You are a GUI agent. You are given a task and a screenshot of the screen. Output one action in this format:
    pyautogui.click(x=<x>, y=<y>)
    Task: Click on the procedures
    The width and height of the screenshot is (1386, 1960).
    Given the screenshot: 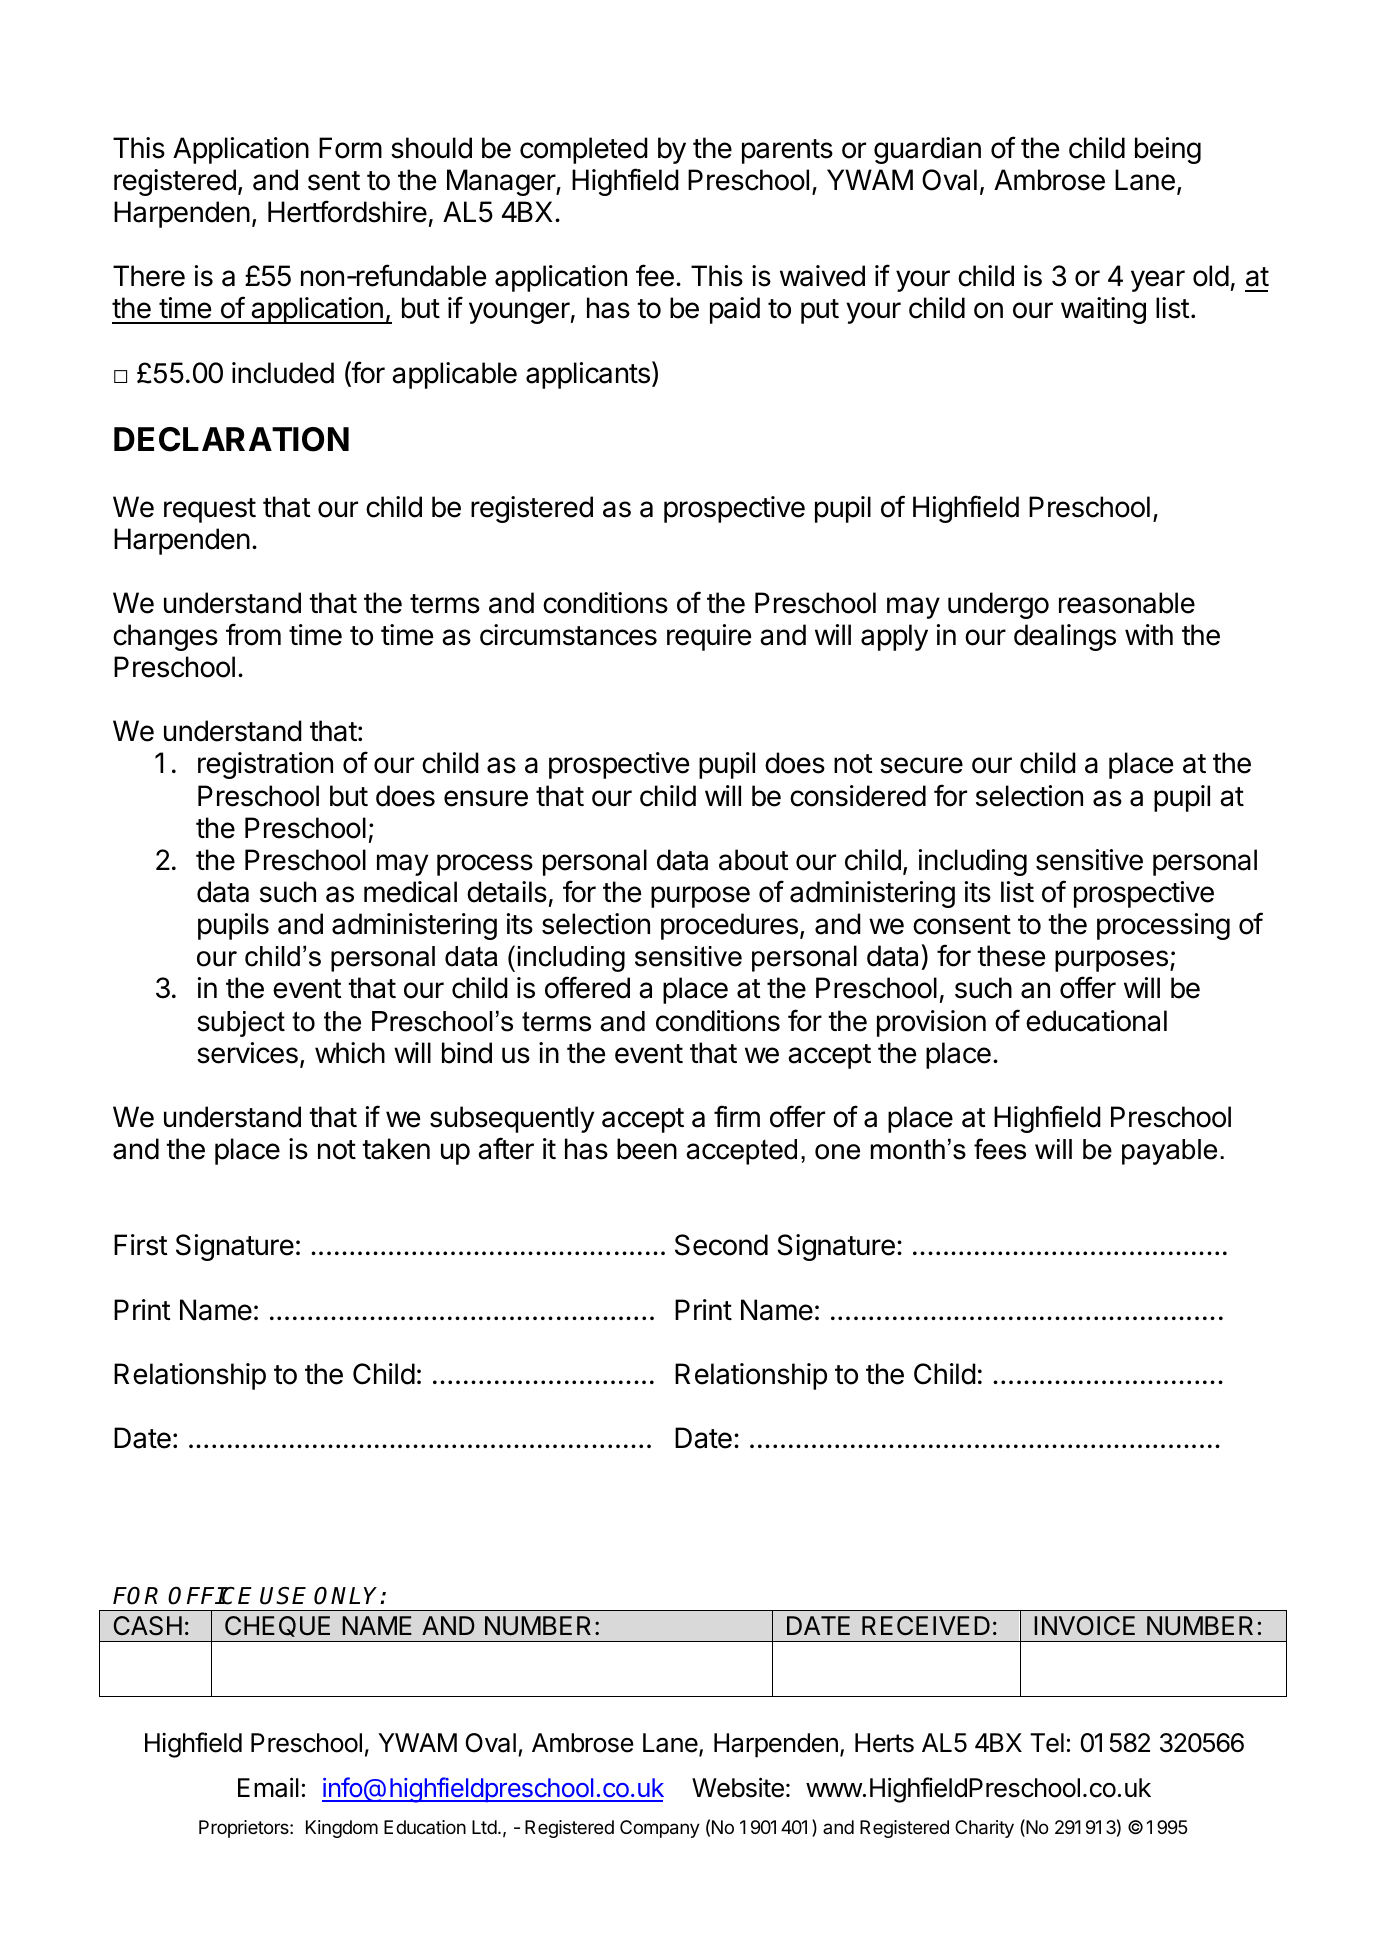 What is the action you would take?
    pyautogui.click(x=729, y=926)
